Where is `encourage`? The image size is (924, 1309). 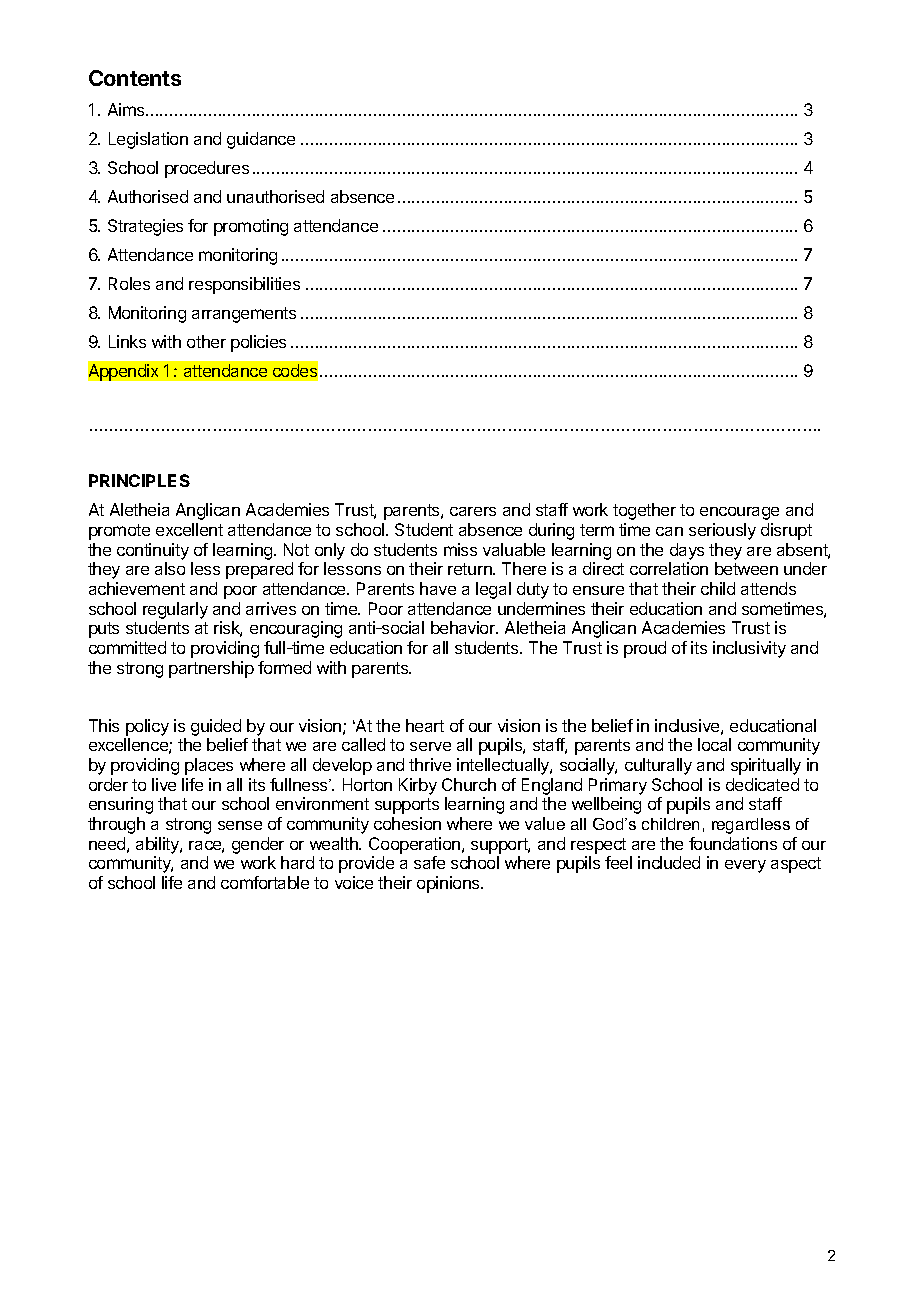 encourage is located at coordinates (739, 513).
